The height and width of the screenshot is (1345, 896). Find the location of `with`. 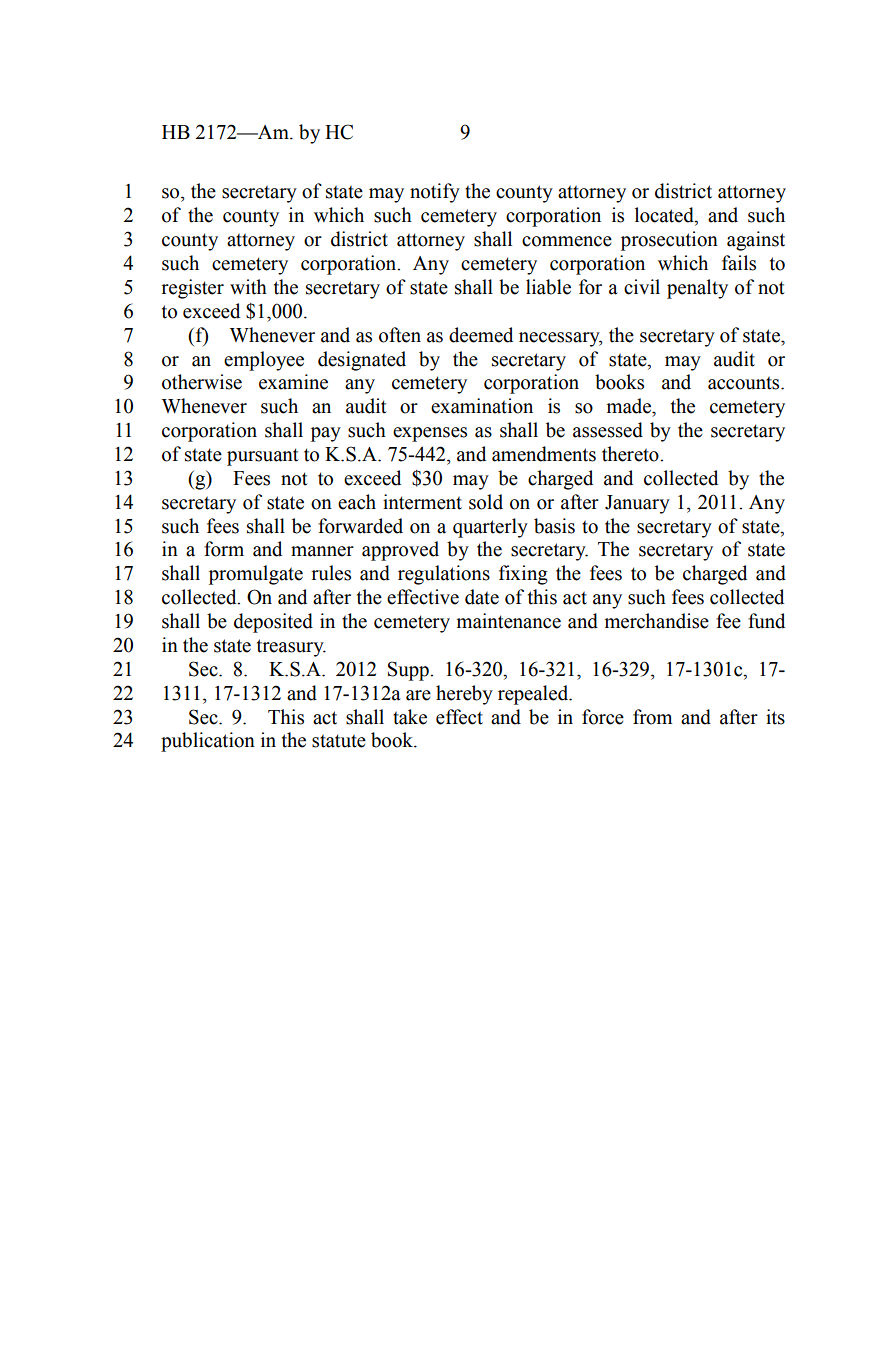

with is located at coordinates (248, 287).
